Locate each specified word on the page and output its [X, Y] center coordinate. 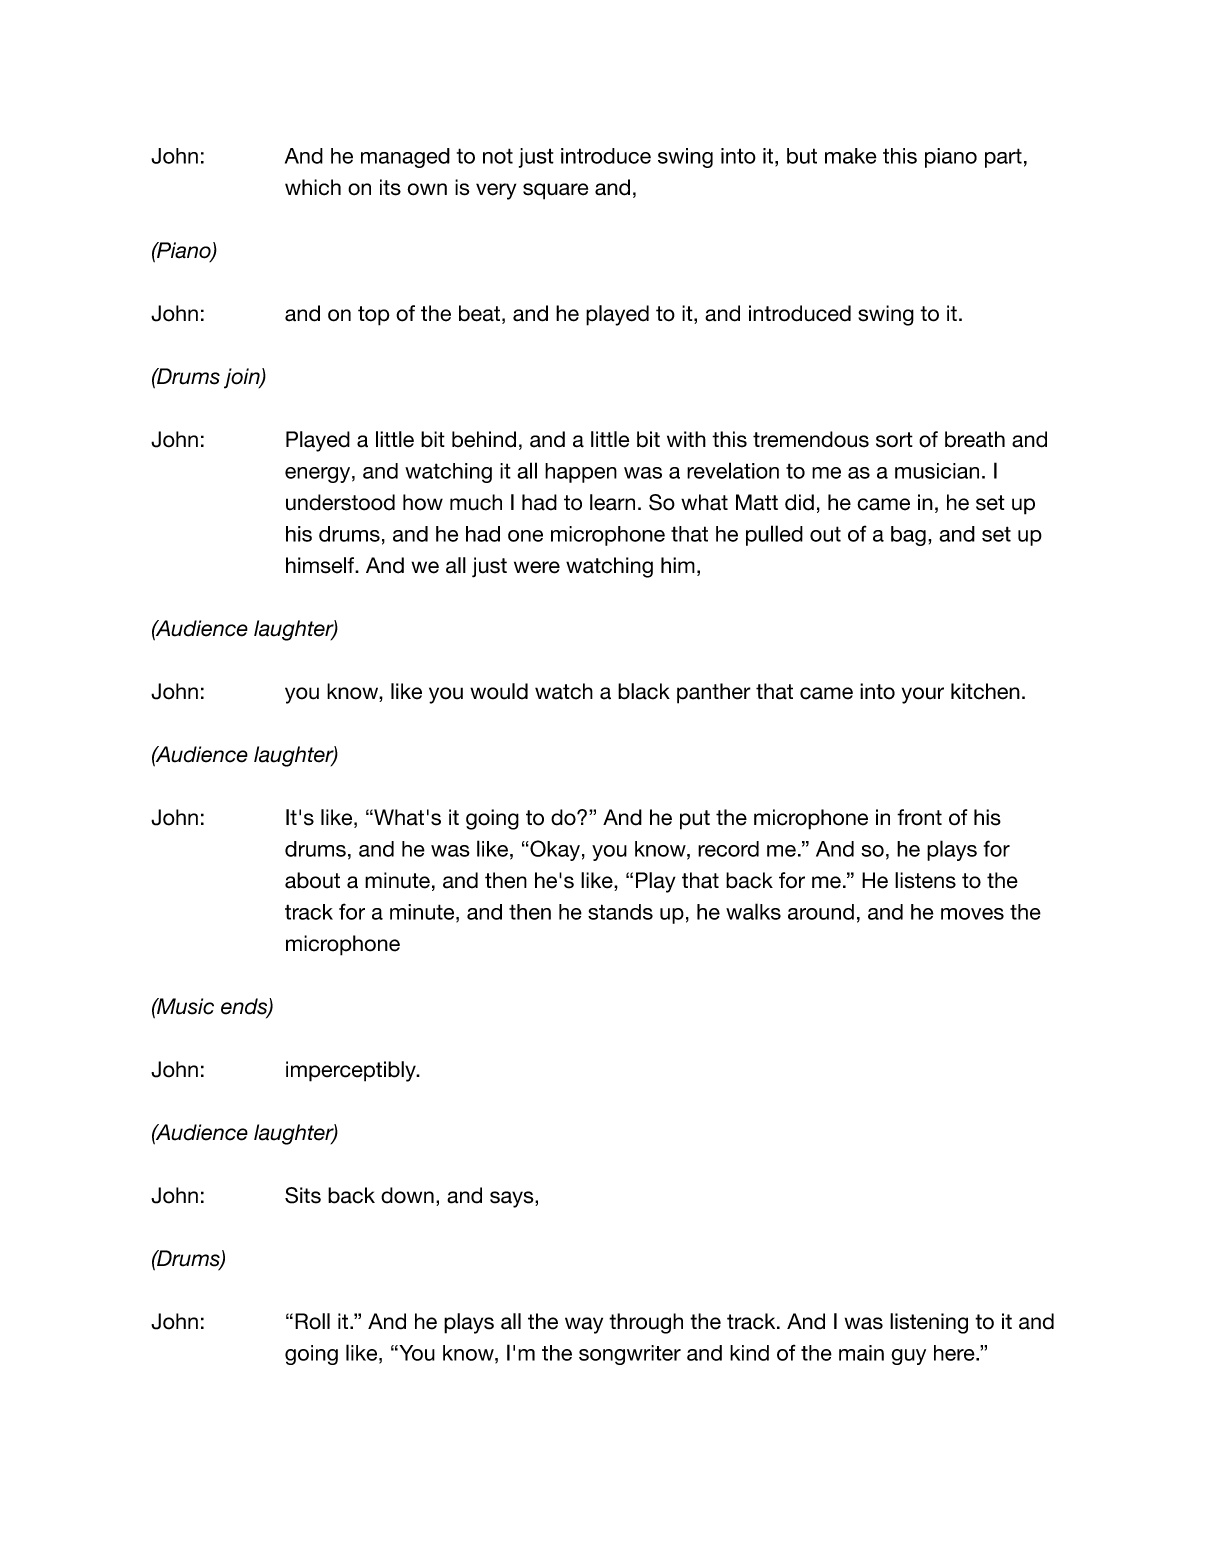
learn [612, 502]
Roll [312, 1321]
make [851, 156]
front [919, 817]
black [644, 691]
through [646, 1323]
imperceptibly [352, 1071]
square [555, 191]
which [313, 187]
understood [340, 502]
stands [620, 912]
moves [972, 914]
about [312, 880]
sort [894, 440]
